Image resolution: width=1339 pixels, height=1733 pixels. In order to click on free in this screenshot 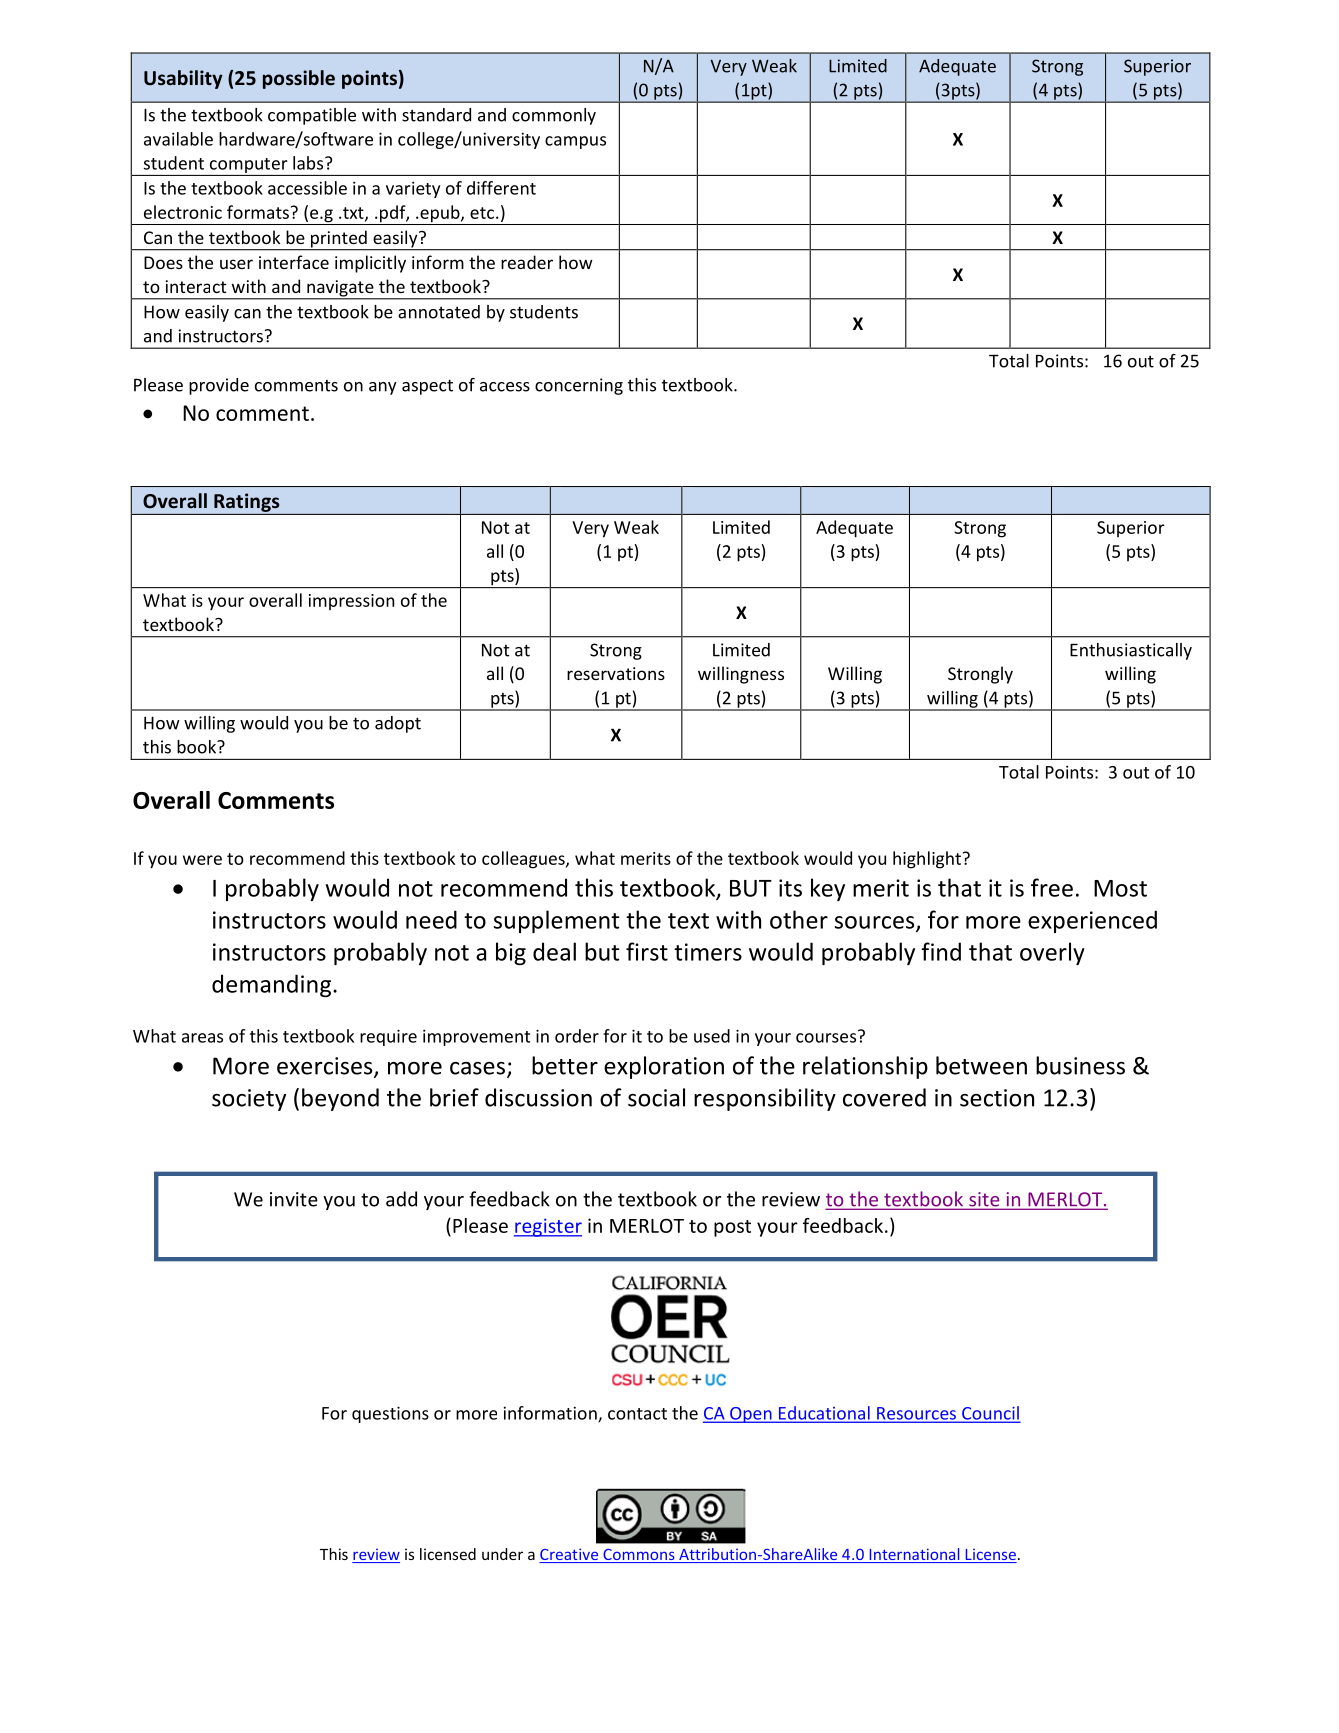, I will do `click(1052, 887)`.
